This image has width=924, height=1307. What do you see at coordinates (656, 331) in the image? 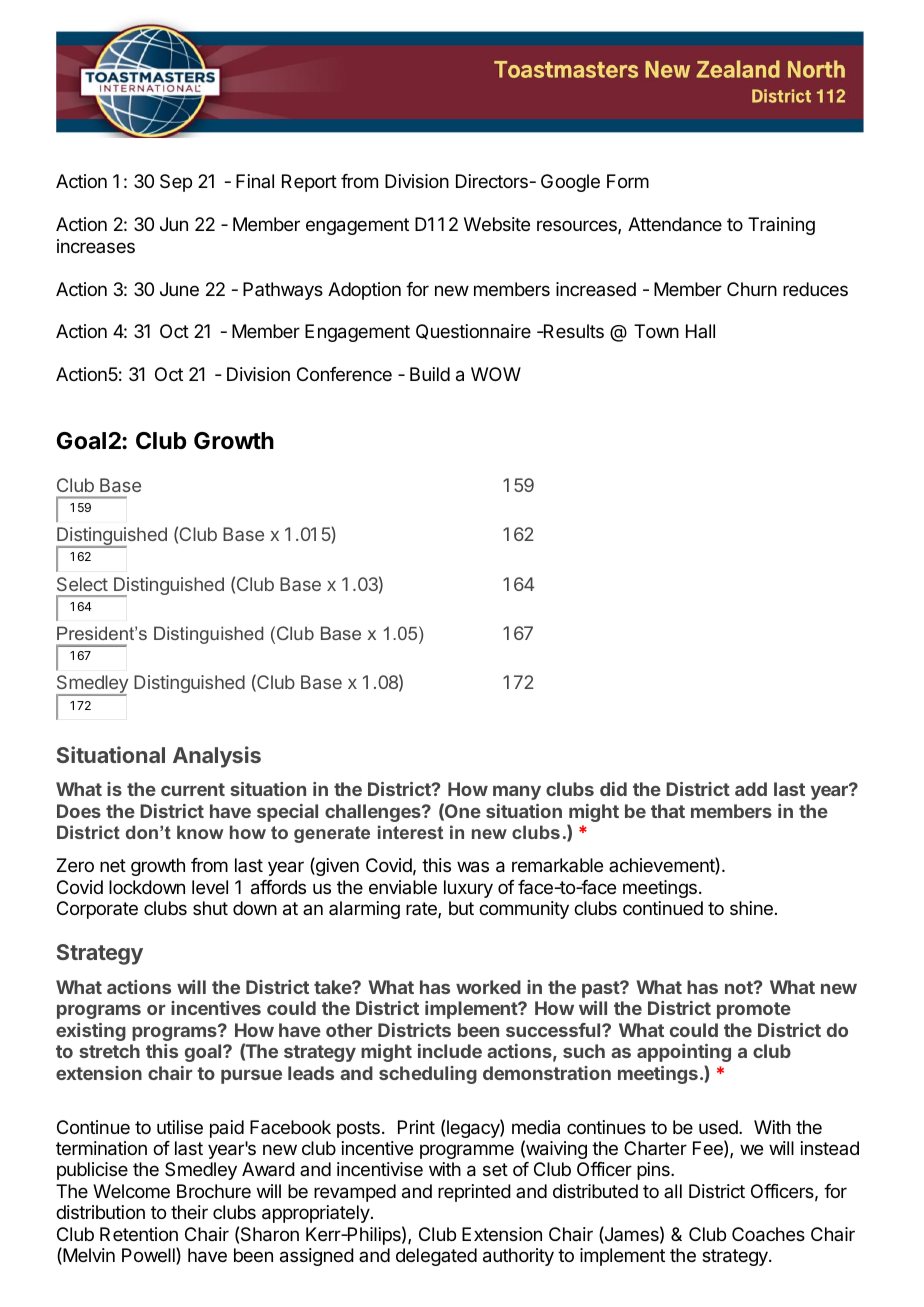
I see `Town` at bounding box center [656, 331].
